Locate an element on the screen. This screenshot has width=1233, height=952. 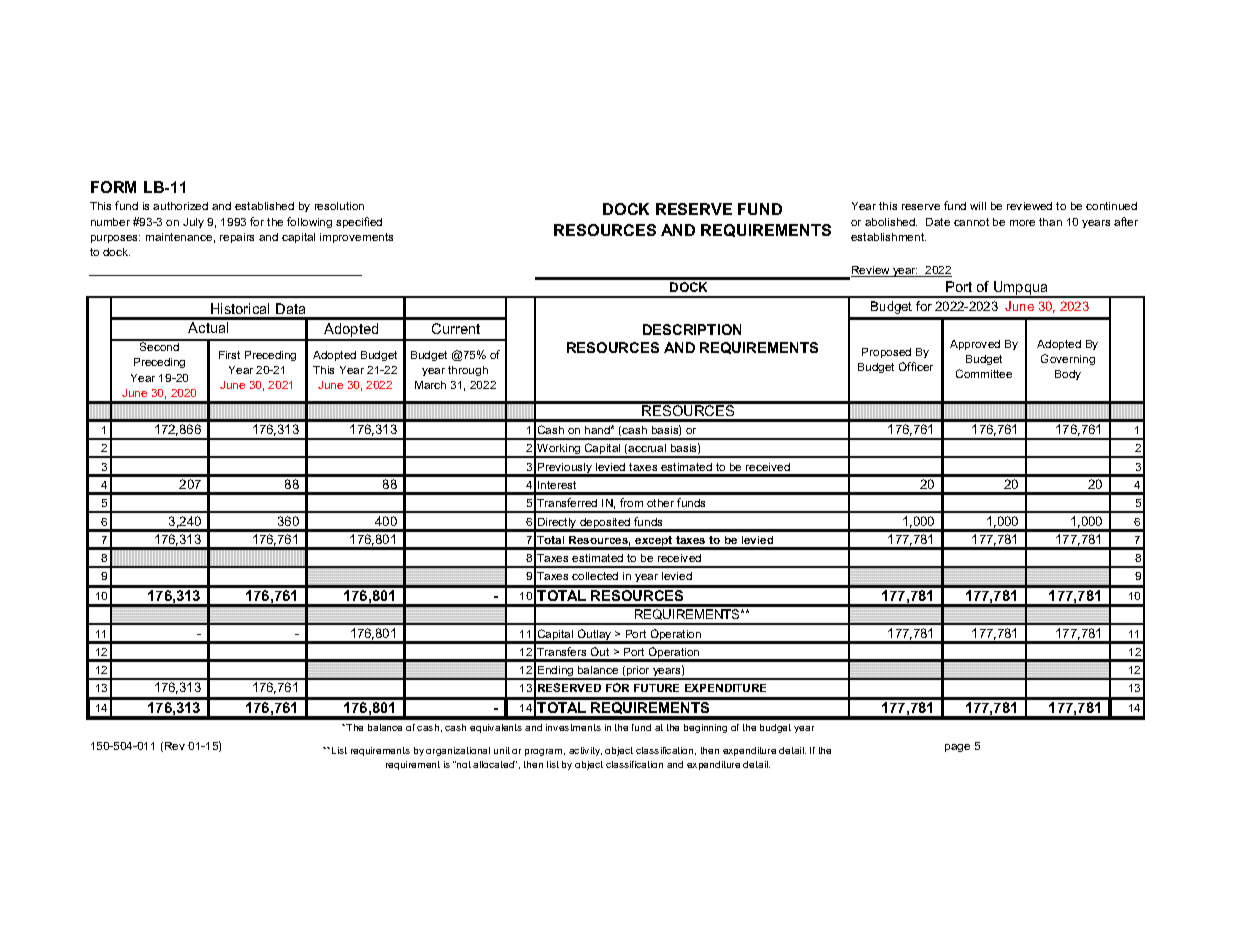
through is located at coordinates (468, 371).
